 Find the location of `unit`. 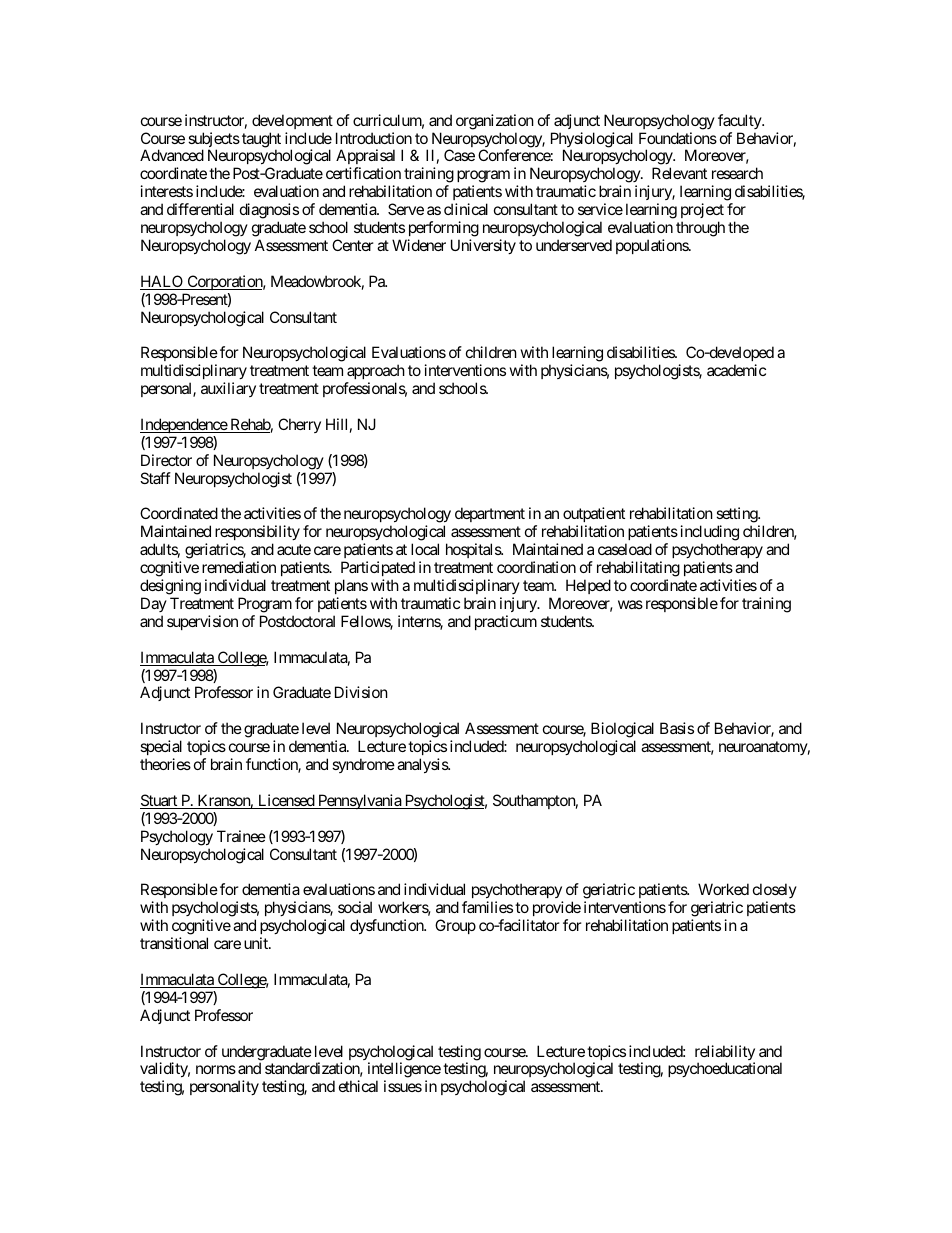

unit is located at coordinates (257, 943).
